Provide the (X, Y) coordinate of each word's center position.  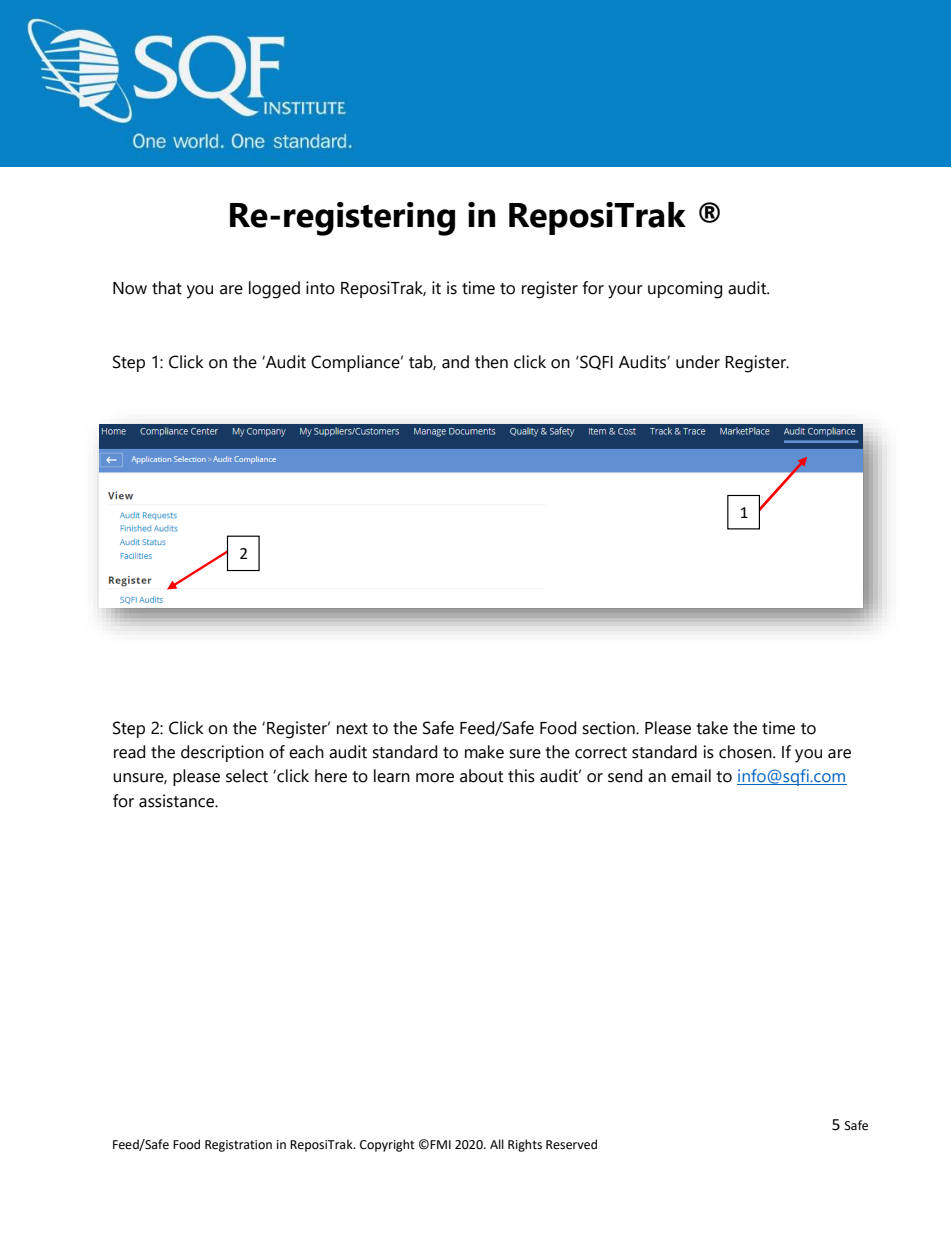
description (222, 753)
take (712, 728)
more (435, 778)
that (167, 288)
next (352, 729)
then (491, 362)
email (691, 776)
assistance (177, 801)
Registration (238, 1146)
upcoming (685, 290)
